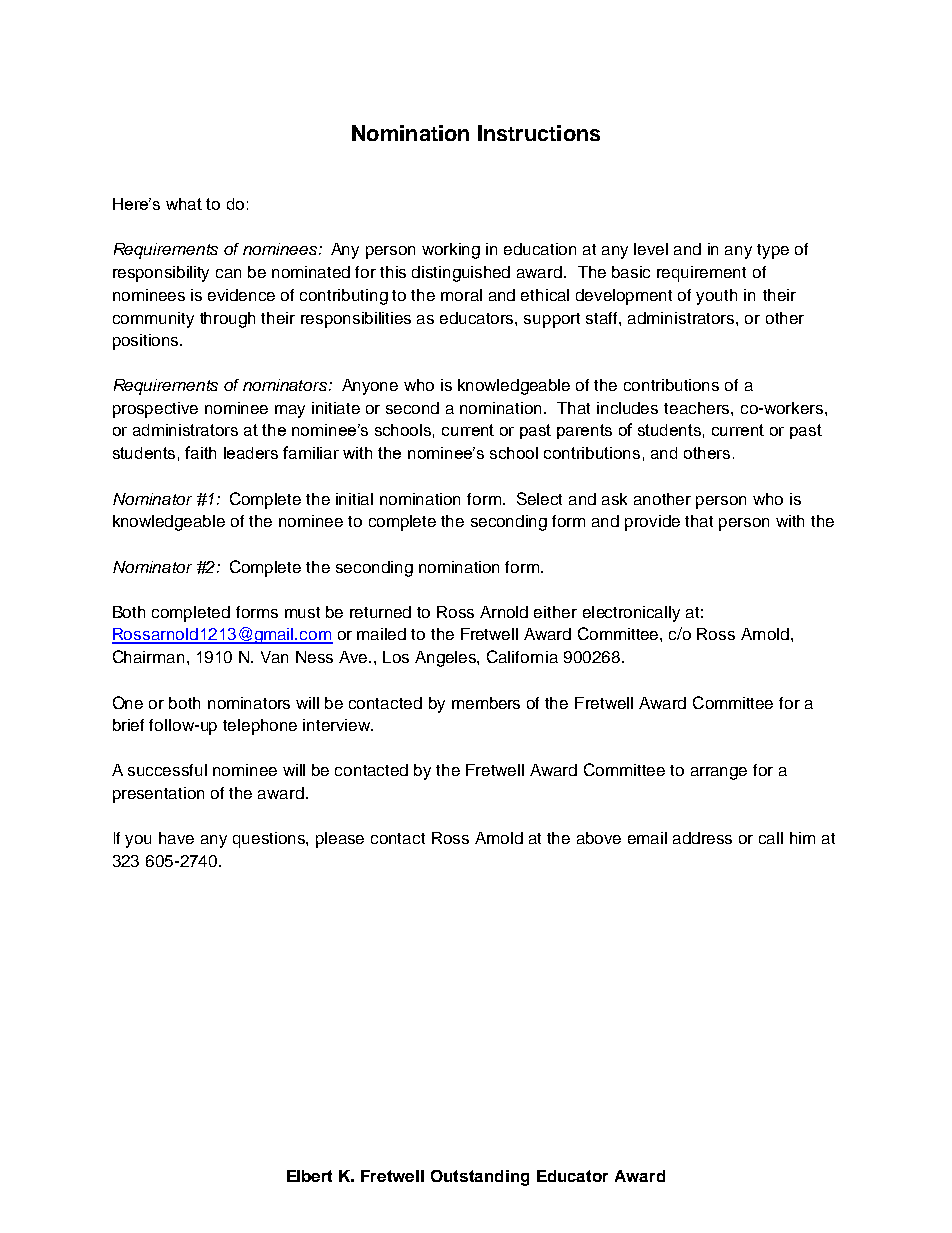  I want to click on California, so click(522, 656).
